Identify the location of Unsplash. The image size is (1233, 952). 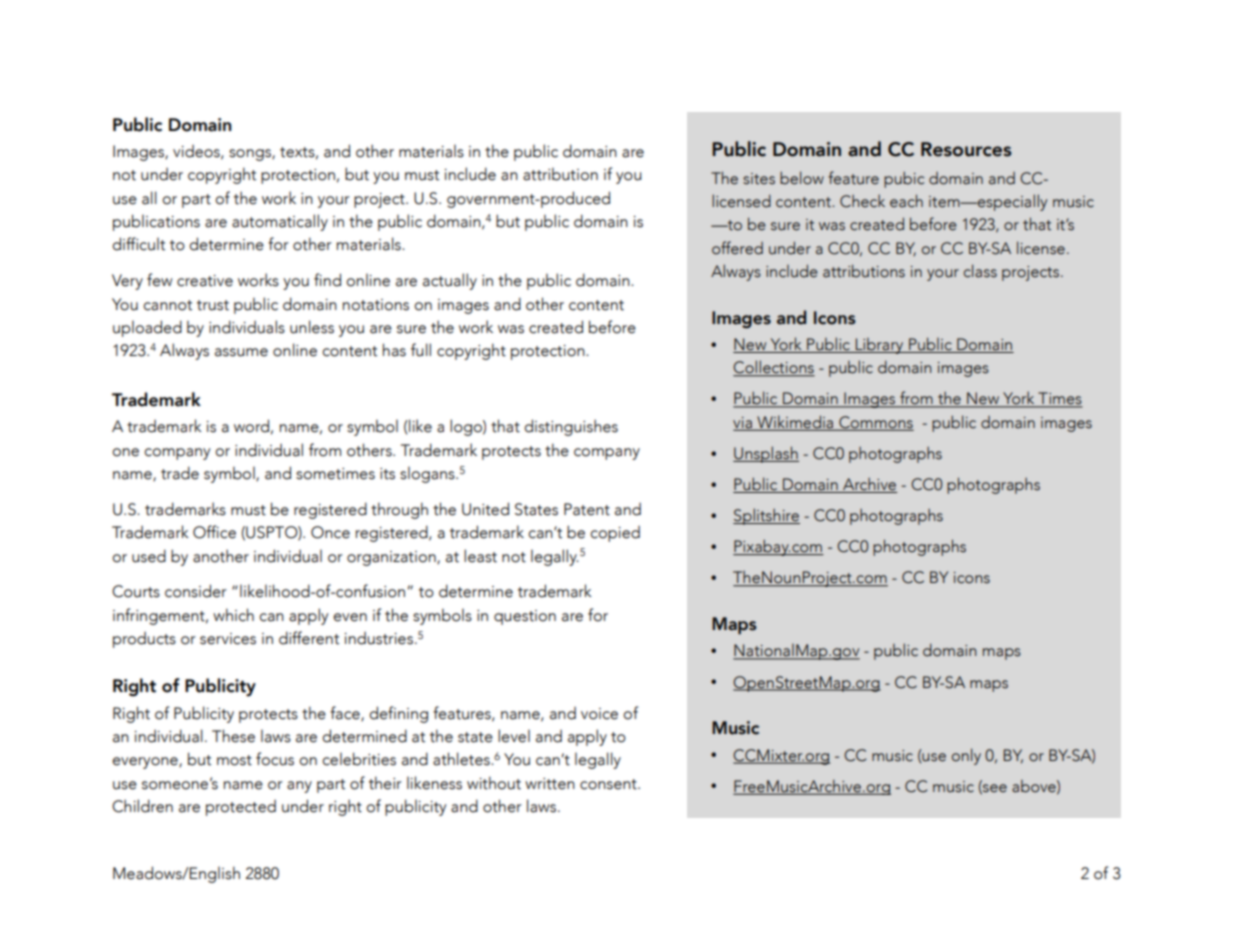
(766, 454).
